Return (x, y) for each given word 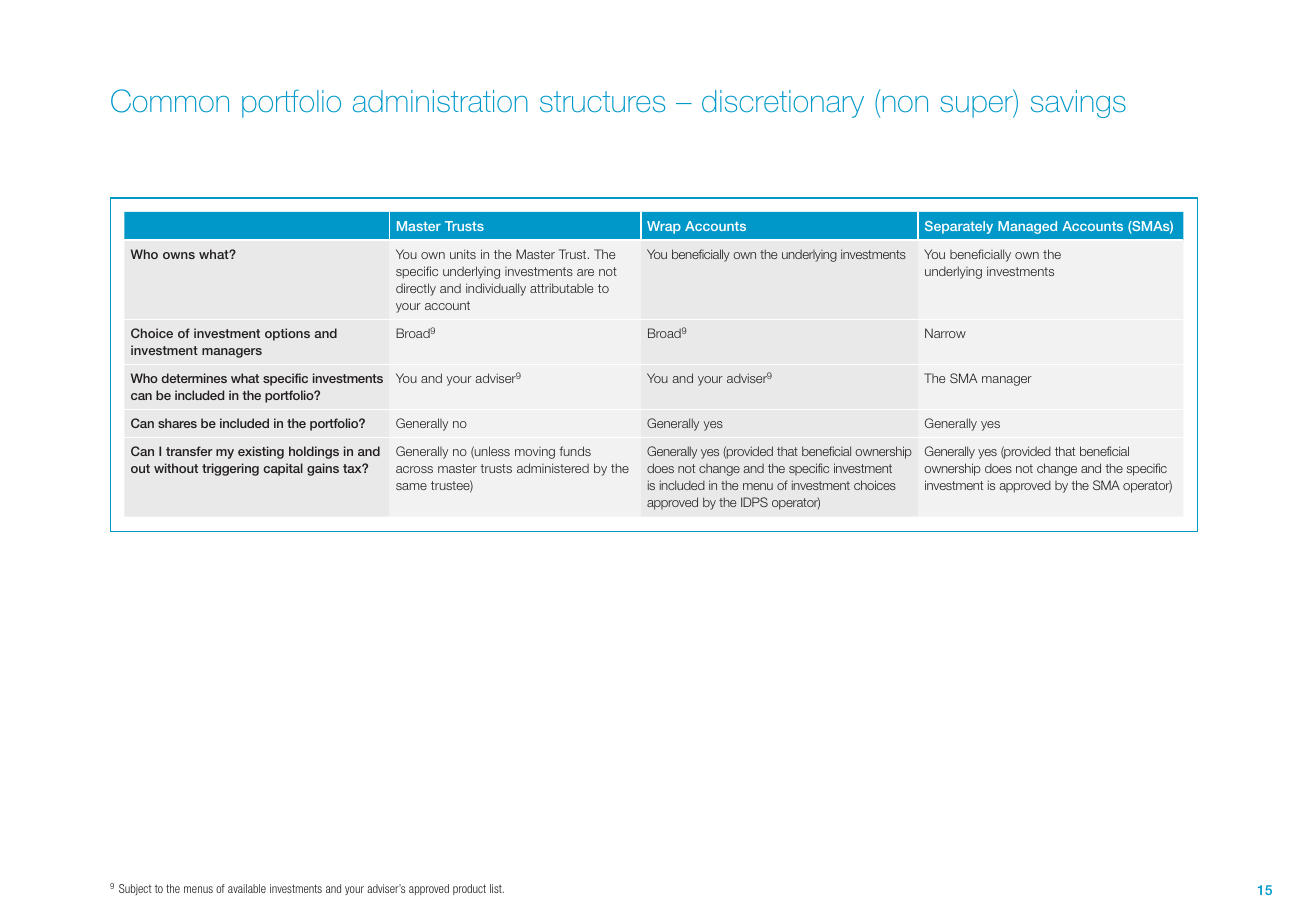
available (247, 888)
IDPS (754, 502)
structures (602, 101)
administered (553, 468)
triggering (230, 469)
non (905, 104)
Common (170, 101)
